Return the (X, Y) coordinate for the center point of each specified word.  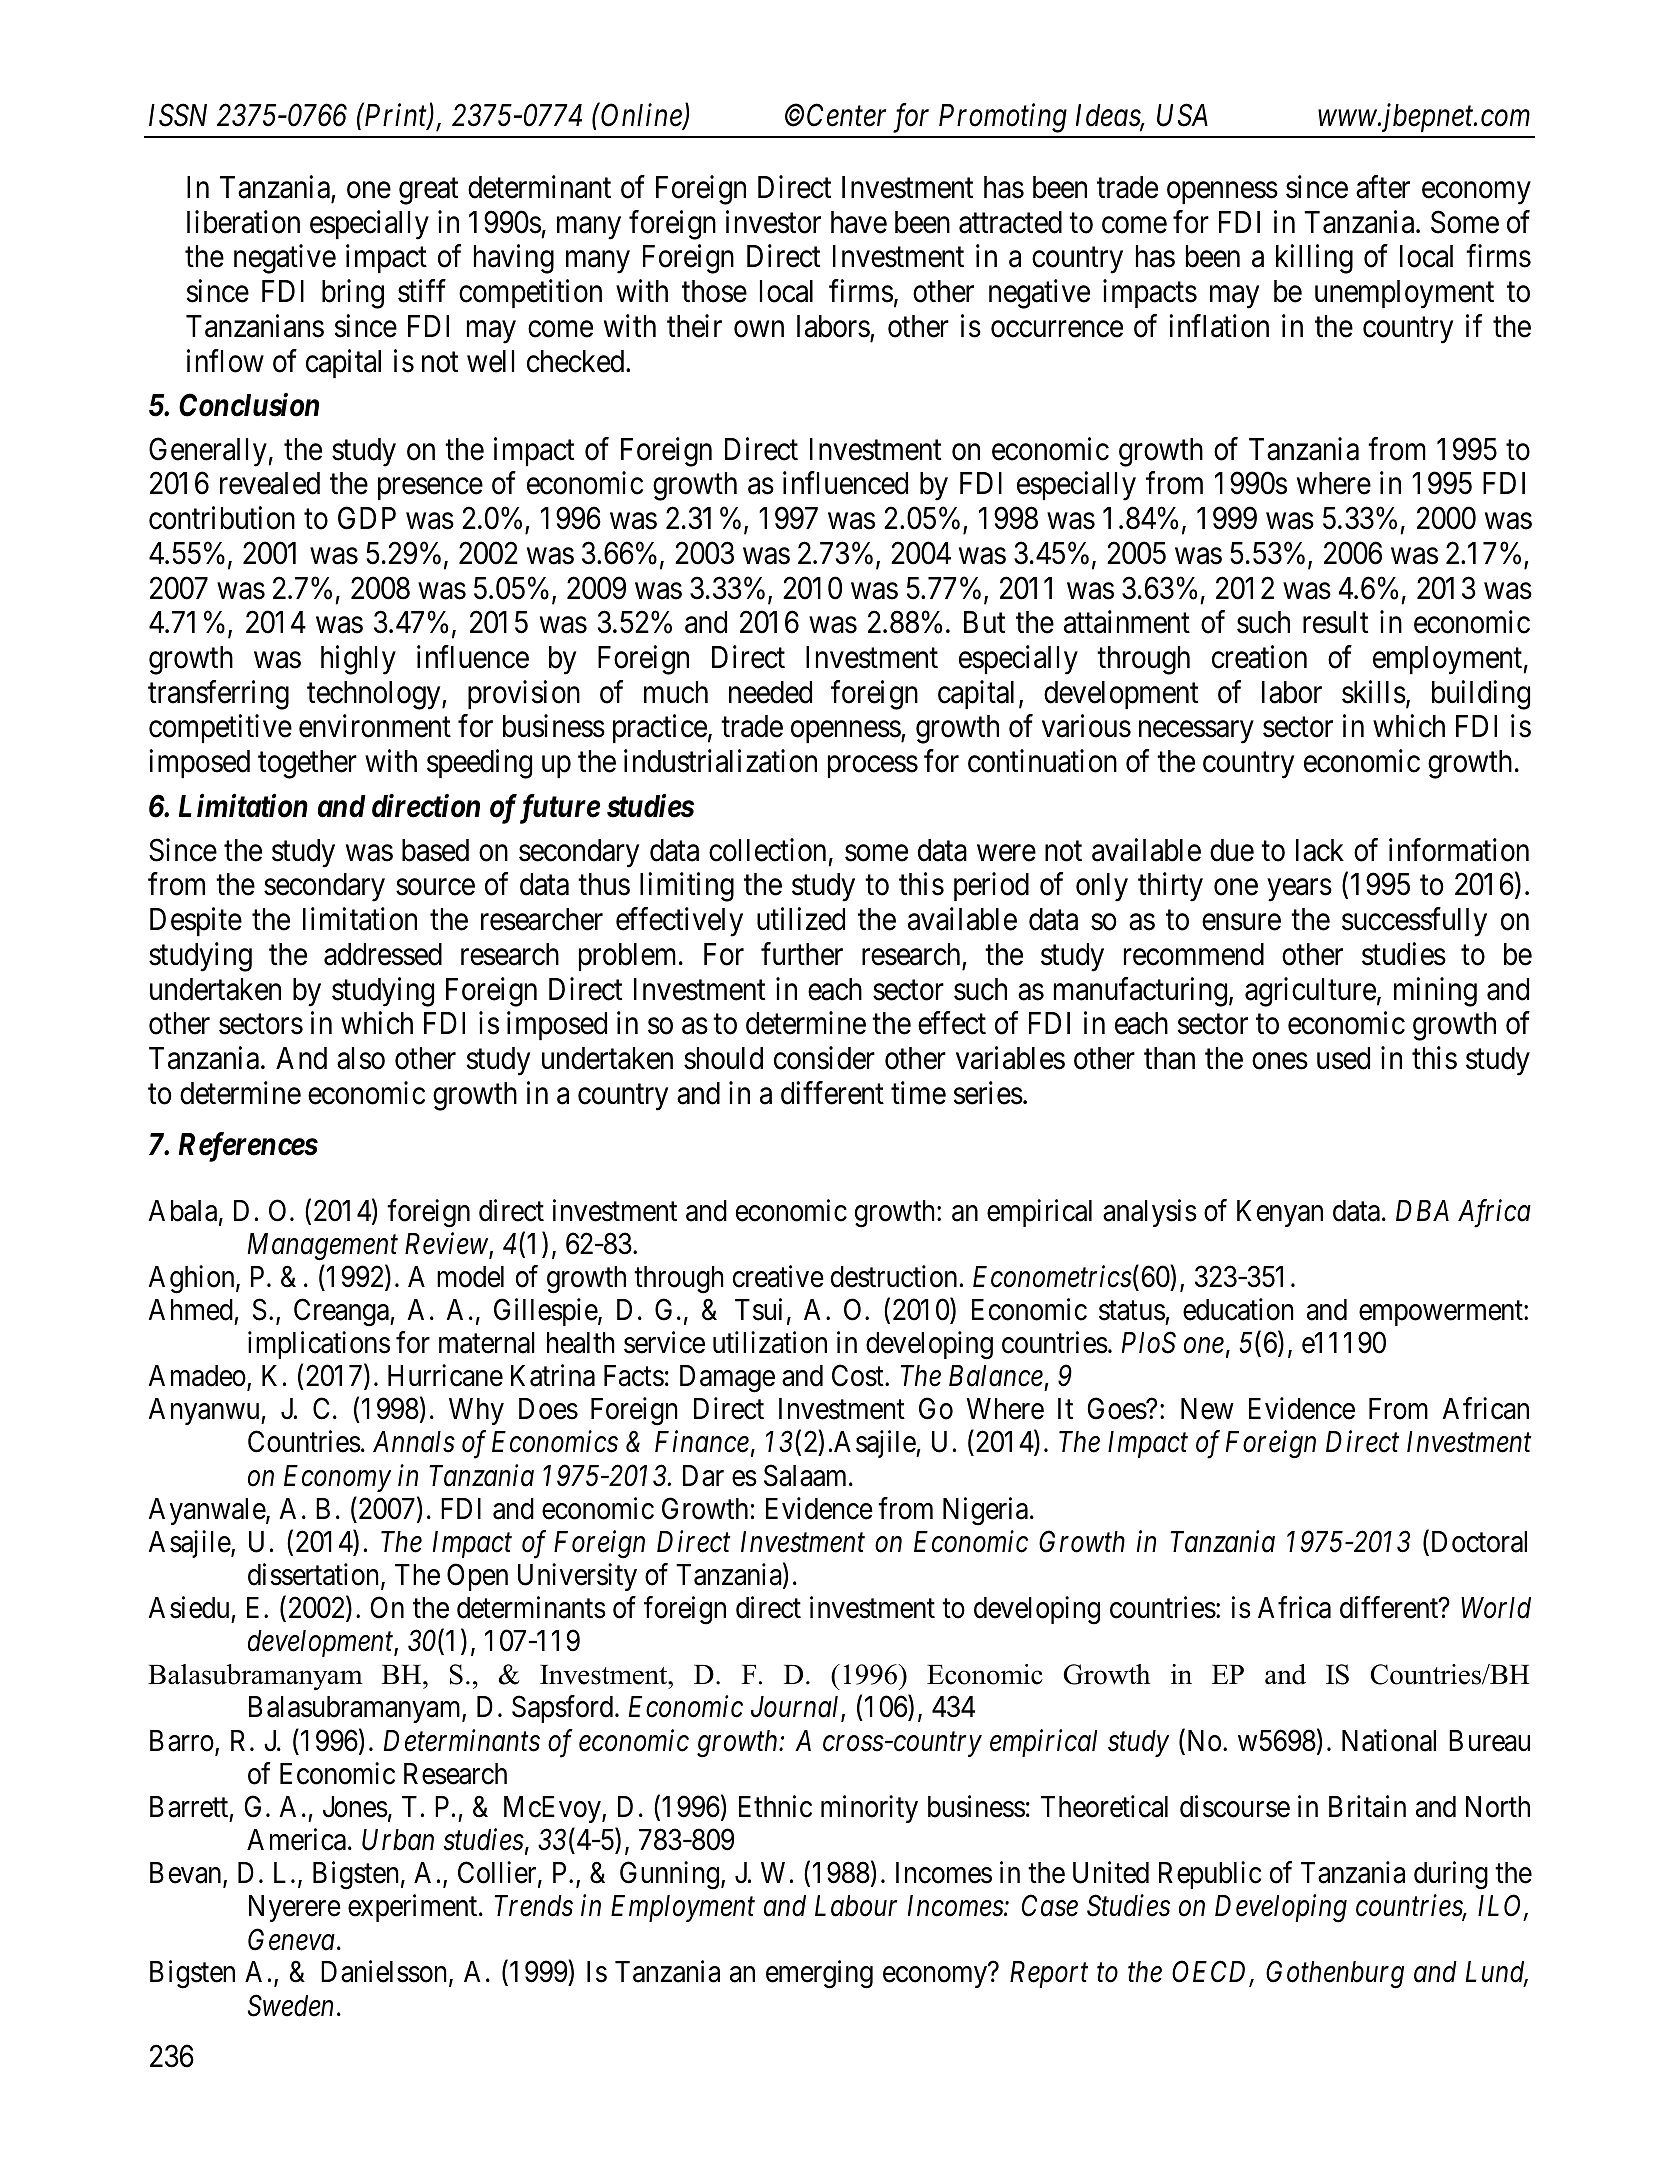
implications (319, 1345)
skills (1374, 692)
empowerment (1442, 1313)
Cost (859, 1376)
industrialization (720, 761)
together (307, 764)
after (1383, 187)
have (859, 222)
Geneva (291, 1939)
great (428, 192)
